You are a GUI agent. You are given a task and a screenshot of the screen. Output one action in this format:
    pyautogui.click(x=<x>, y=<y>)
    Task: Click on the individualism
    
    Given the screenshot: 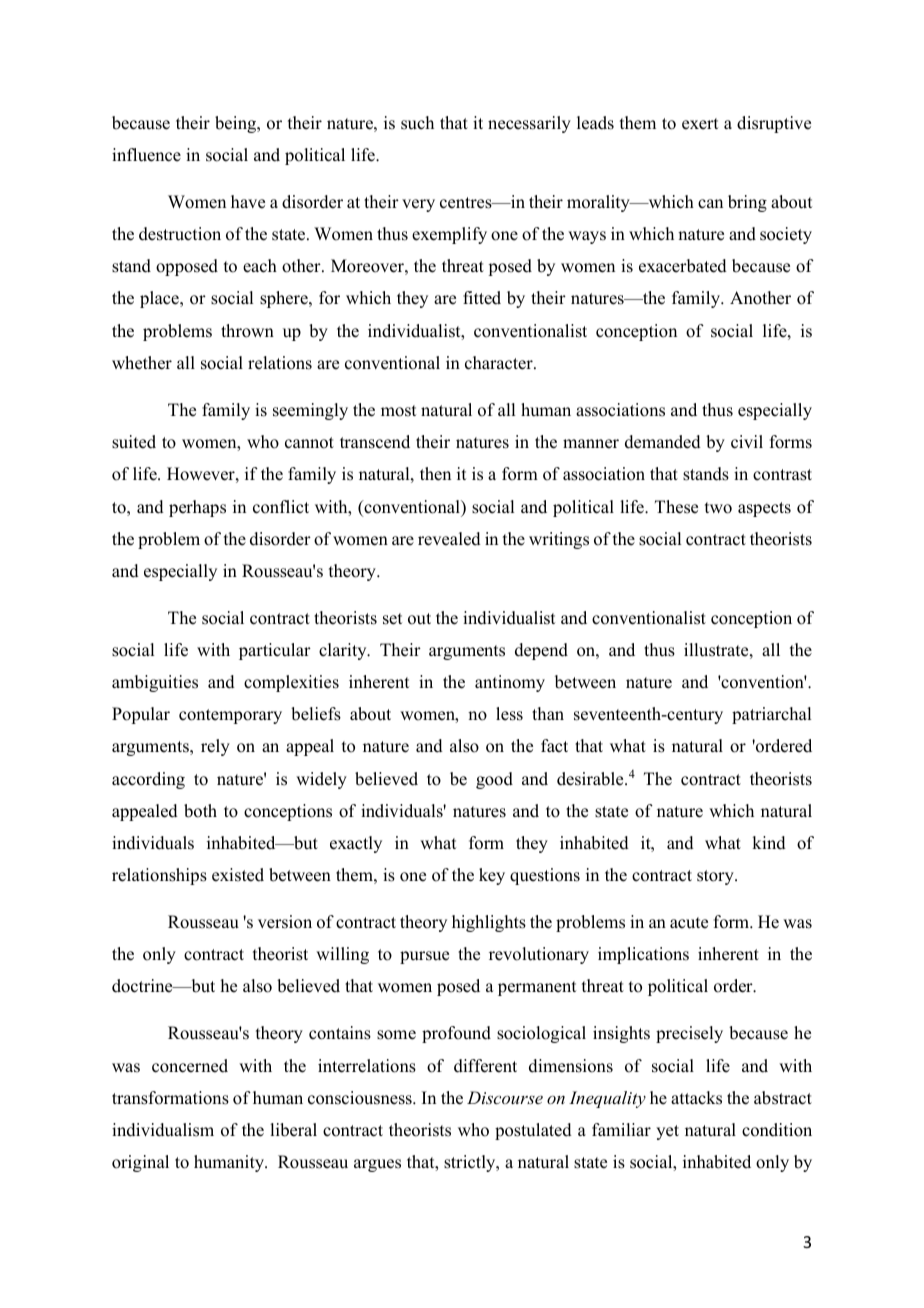 What is the action you would take?
    pyautogui.click(x=163, y=1130)
